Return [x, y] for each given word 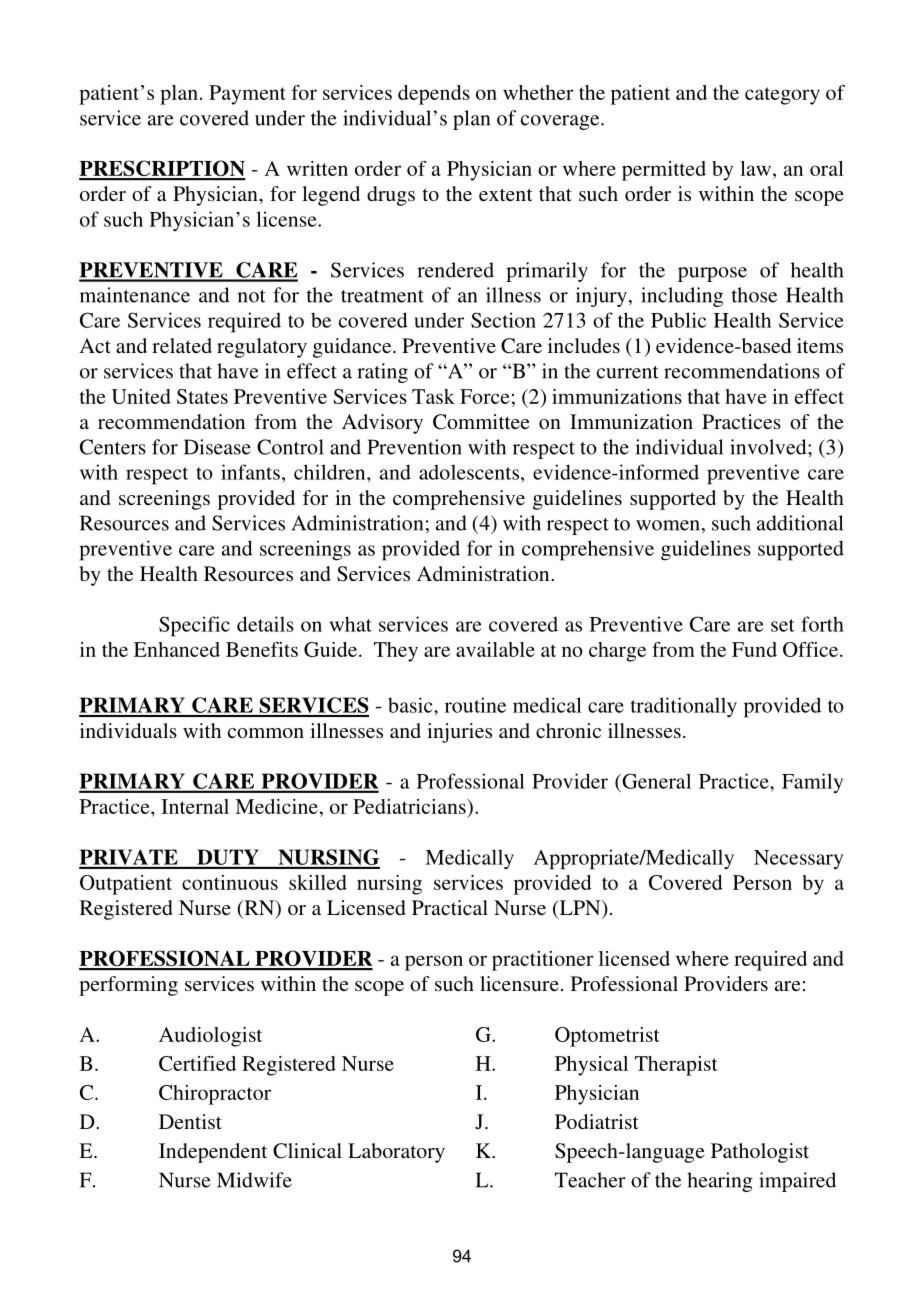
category [782, 96]
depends [434, 95]
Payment [247, 95]
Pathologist [760, 1153]
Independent [213, 1153]
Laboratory [396, 1153]
